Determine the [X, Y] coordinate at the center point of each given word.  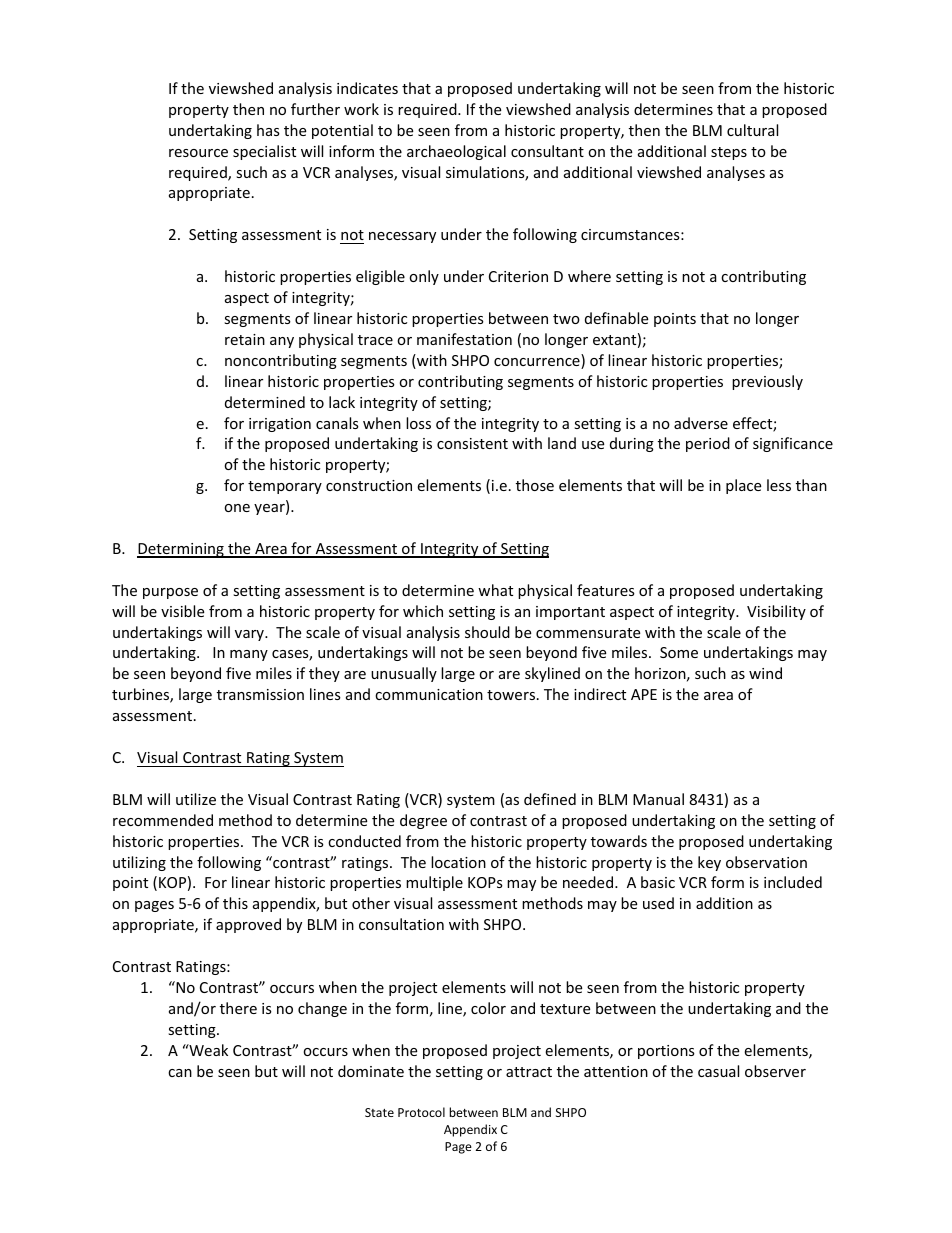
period [708, 444]
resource [198, 153]
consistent [472, 443]
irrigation [280, 425]
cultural [752, 130]
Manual [658, 799]
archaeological [456, 152]
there [238, 1008]
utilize [196, 799]
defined [550, 799]
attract [529, 1072]
